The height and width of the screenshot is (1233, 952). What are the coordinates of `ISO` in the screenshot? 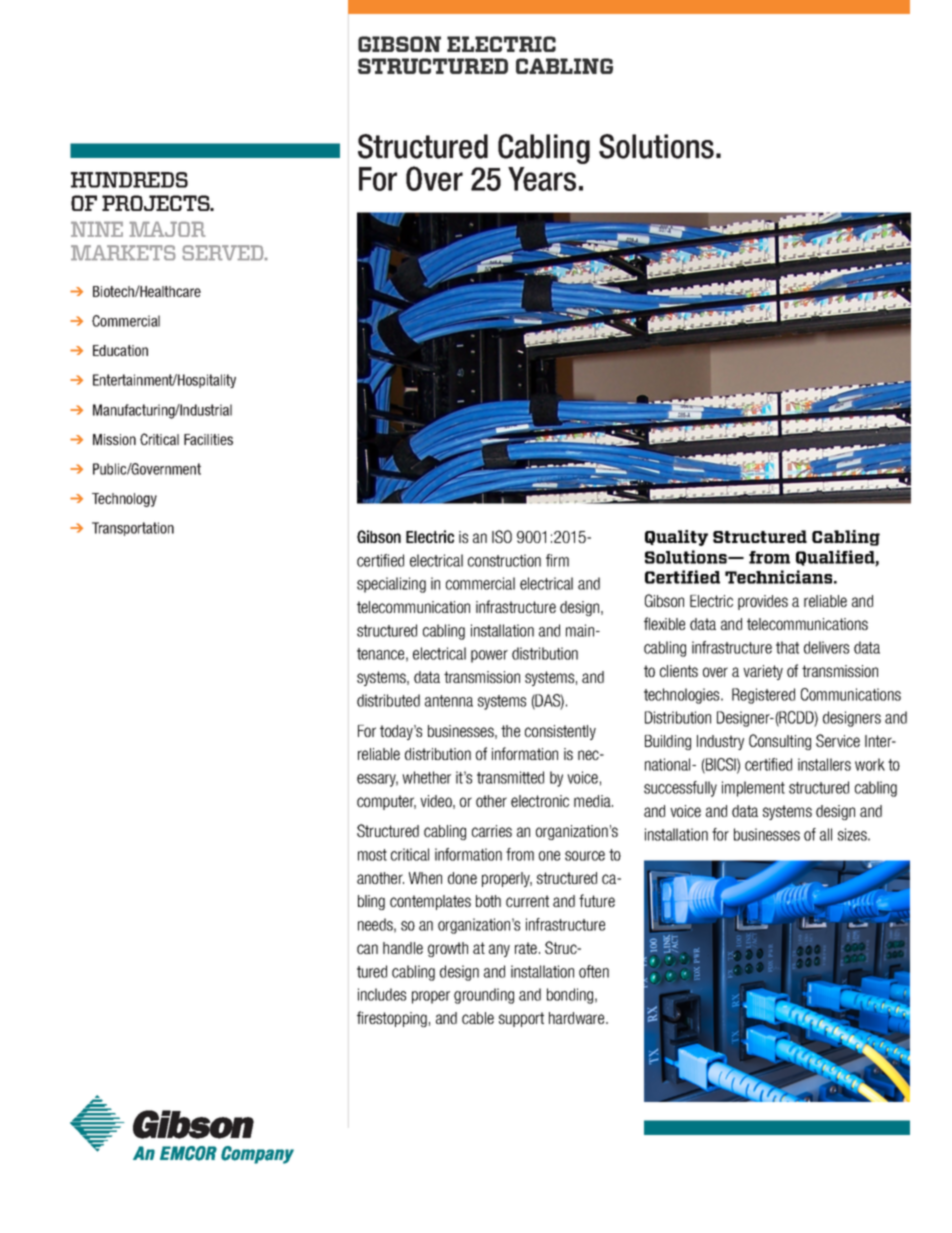 It's located at (502, 536).
